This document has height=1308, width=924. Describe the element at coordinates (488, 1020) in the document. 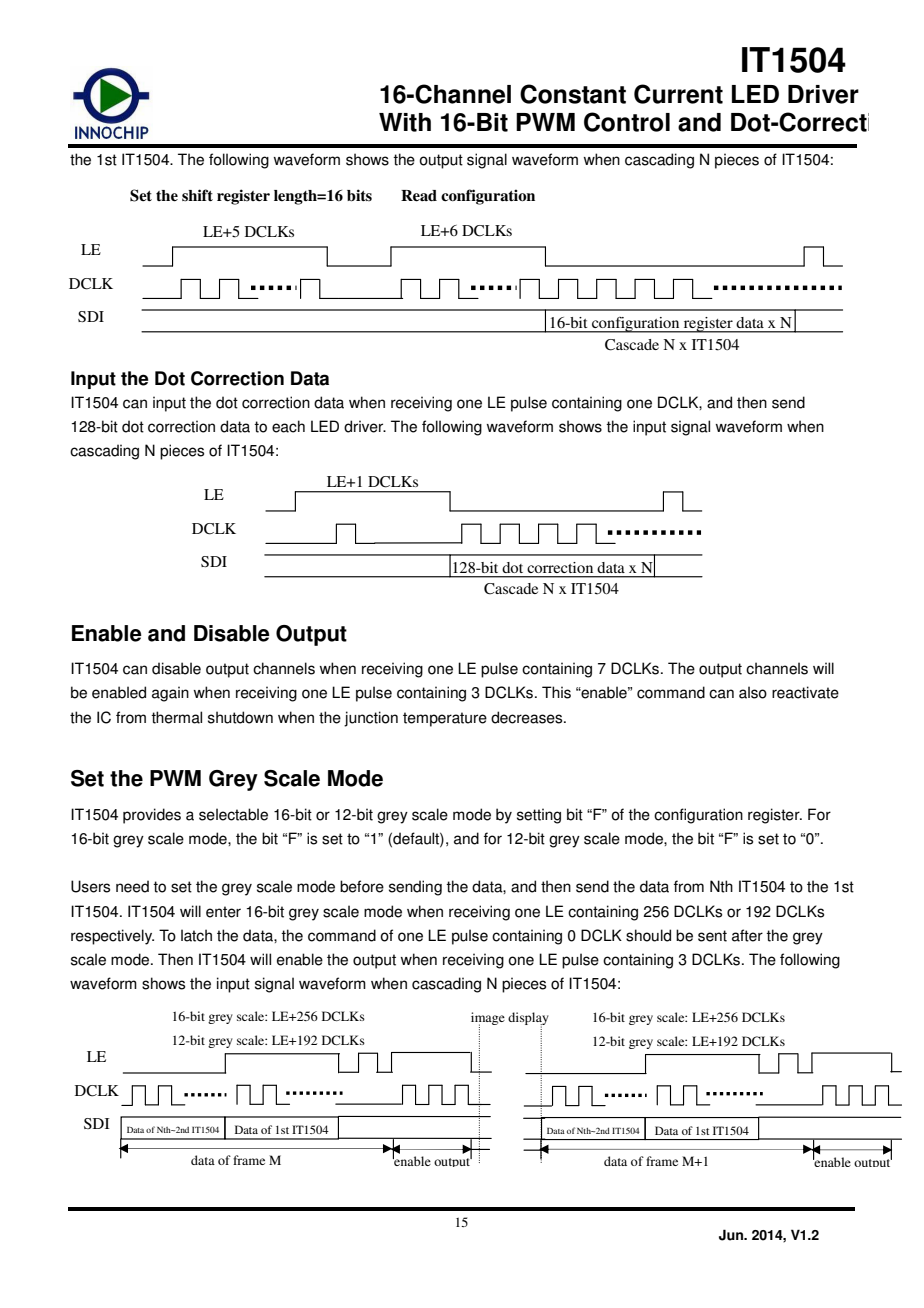

I see `image` at that location.
